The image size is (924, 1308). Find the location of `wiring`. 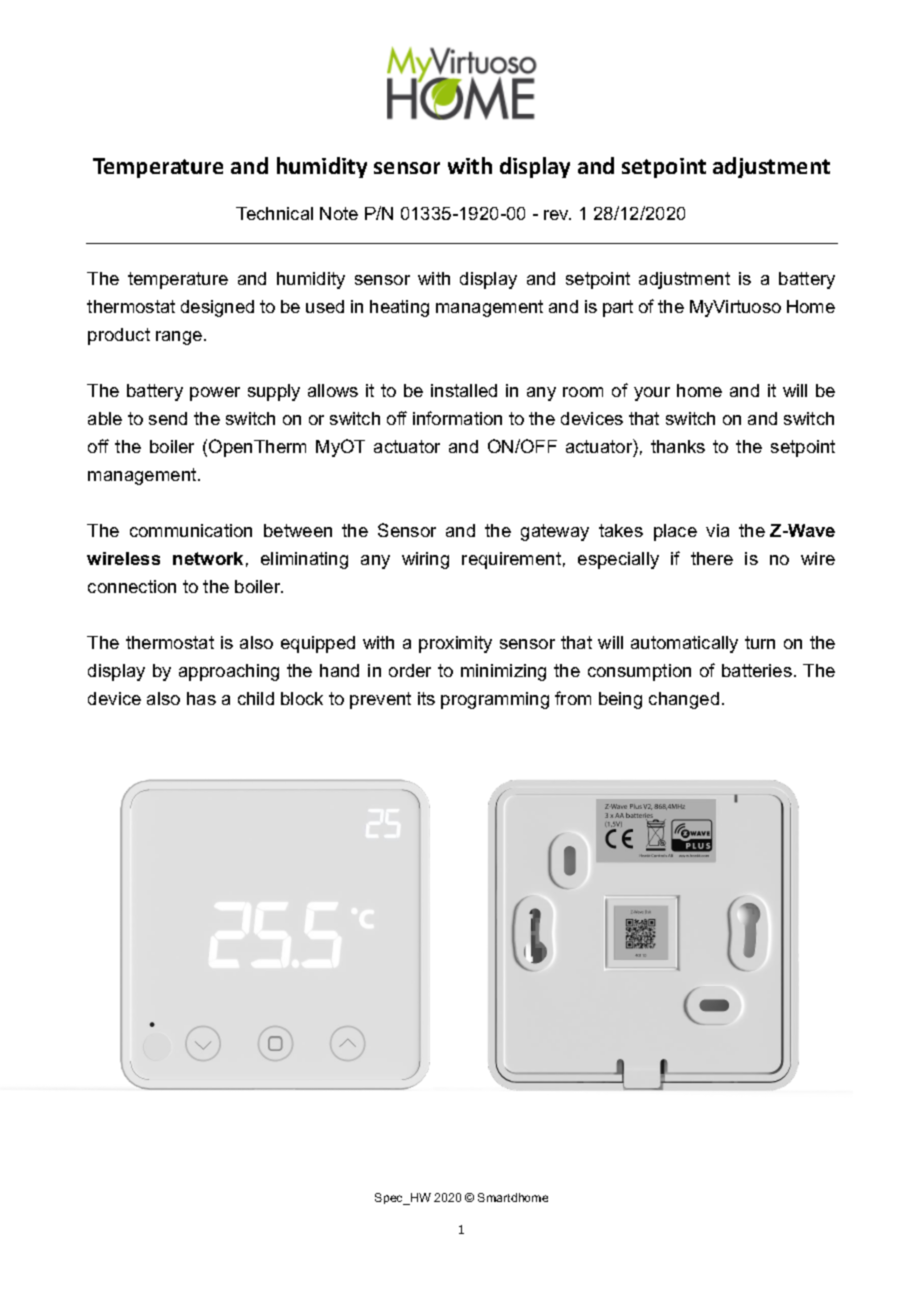

wiring is located at coordinates (425, 560).
